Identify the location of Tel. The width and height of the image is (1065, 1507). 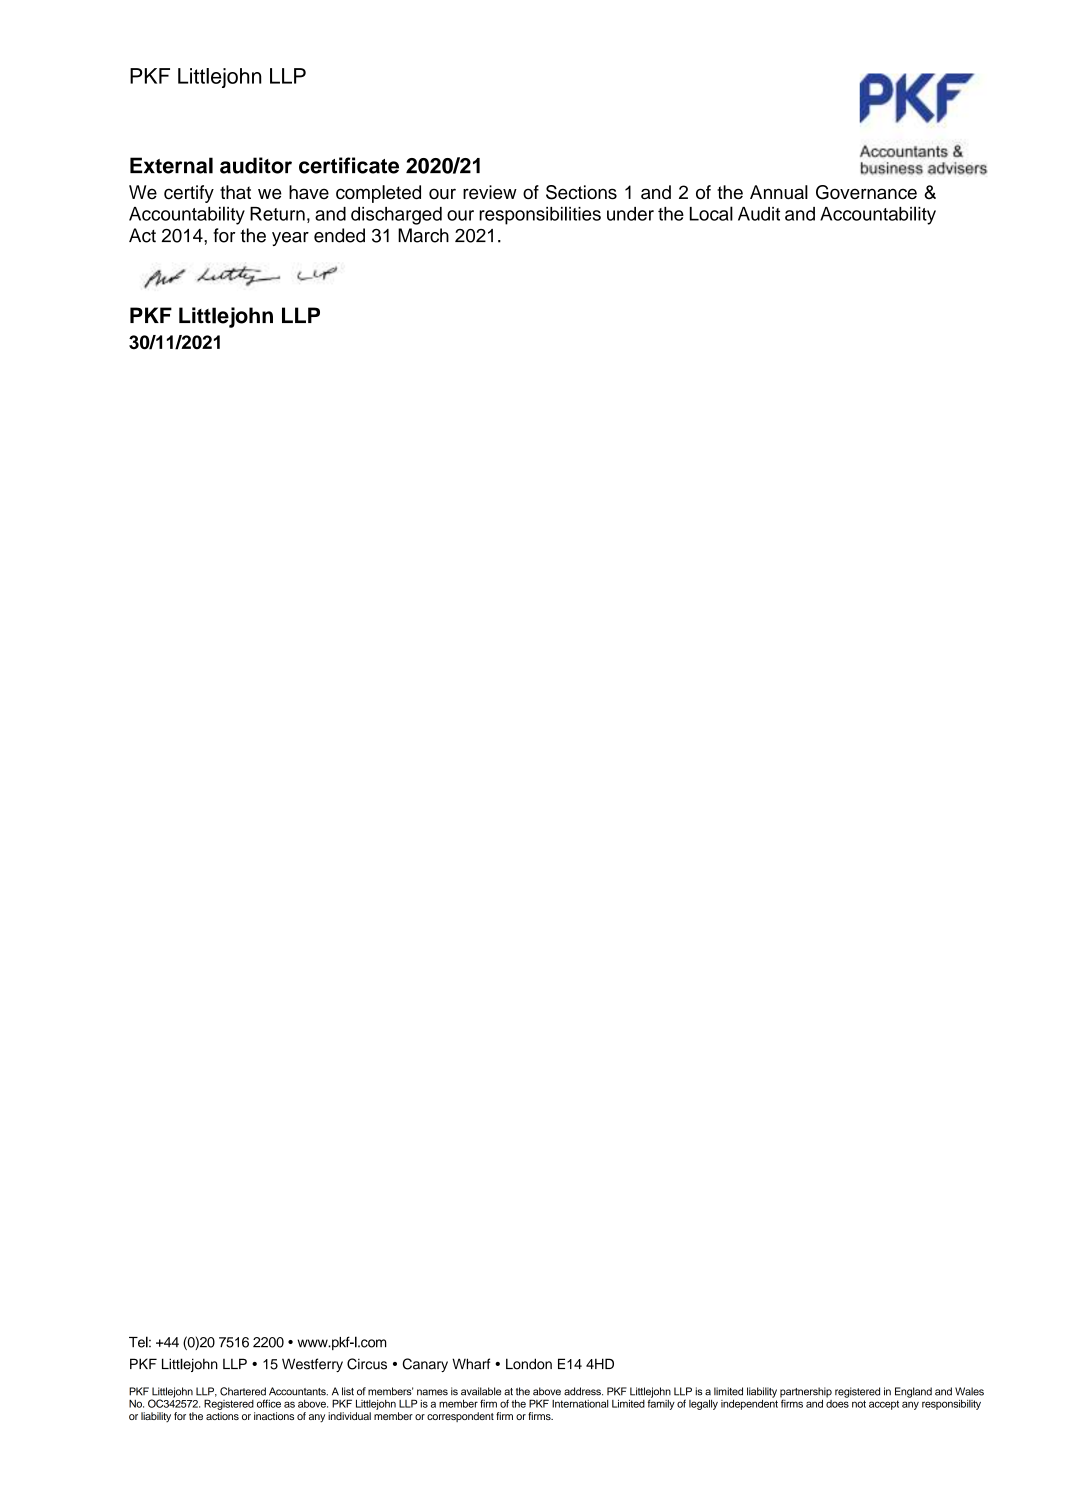
(139, 1342).
